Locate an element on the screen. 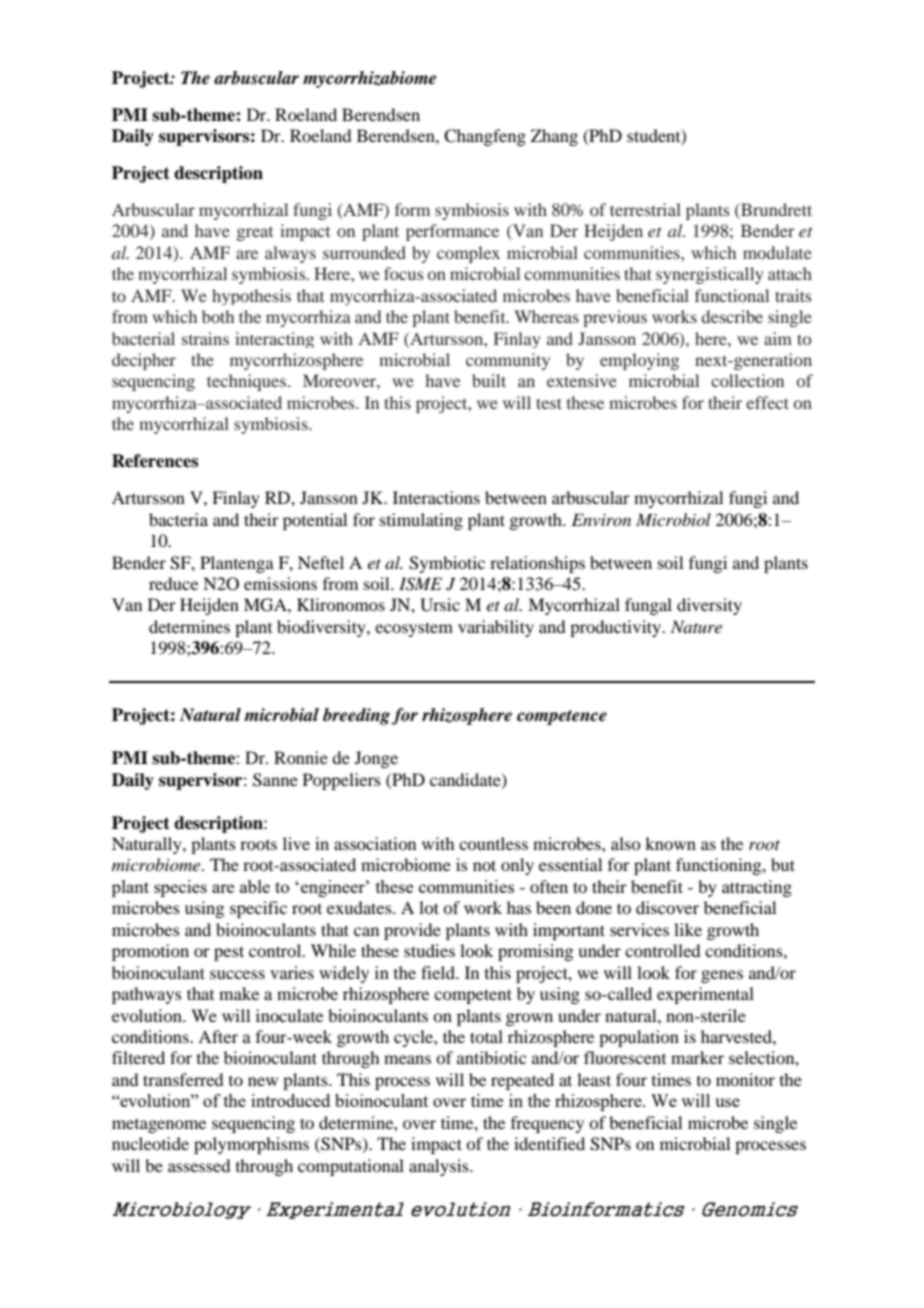  known is located at coordinates (670, 843).
